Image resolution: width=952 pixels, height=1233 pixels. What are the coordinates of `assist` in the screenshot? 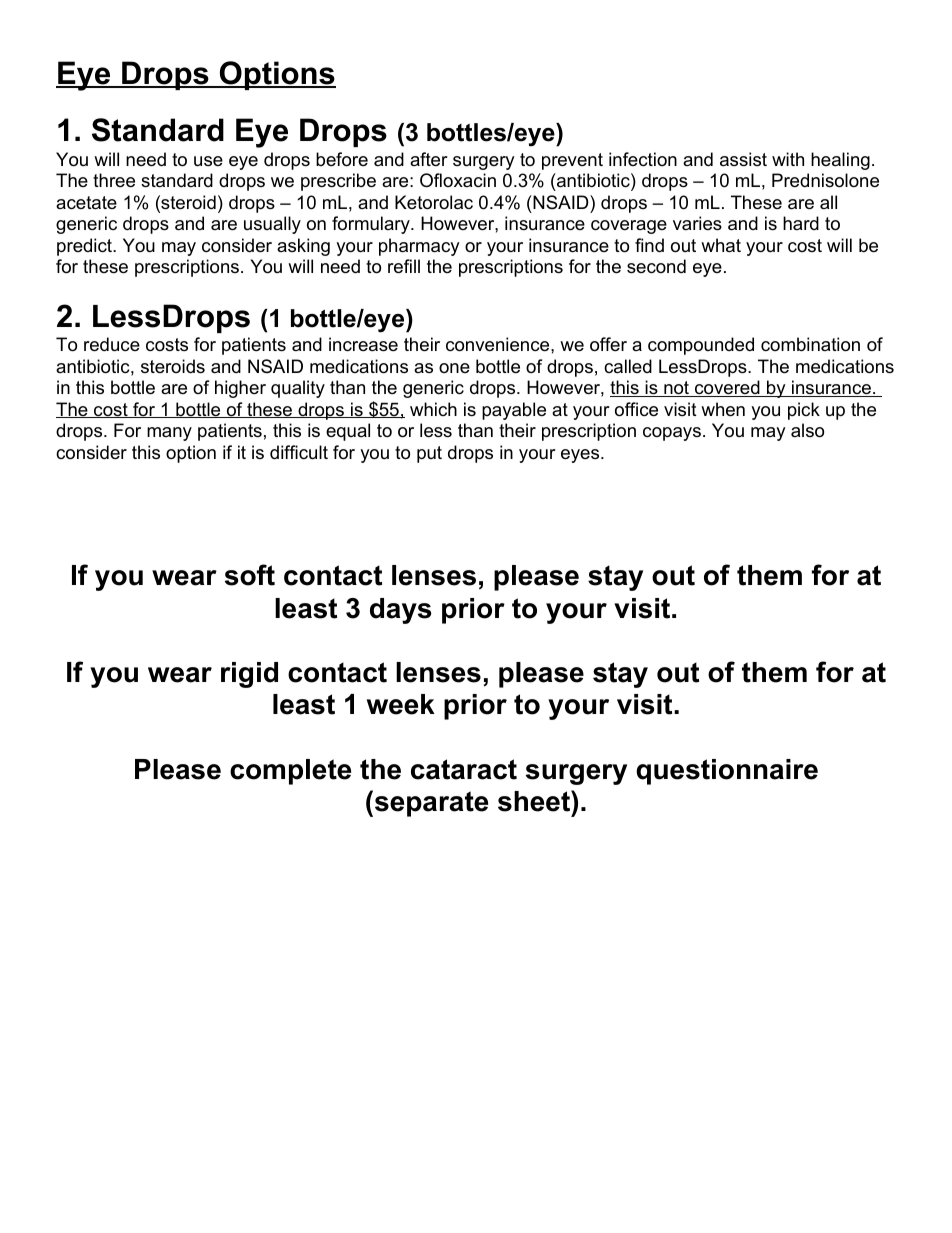 It's located at (743, 159).
